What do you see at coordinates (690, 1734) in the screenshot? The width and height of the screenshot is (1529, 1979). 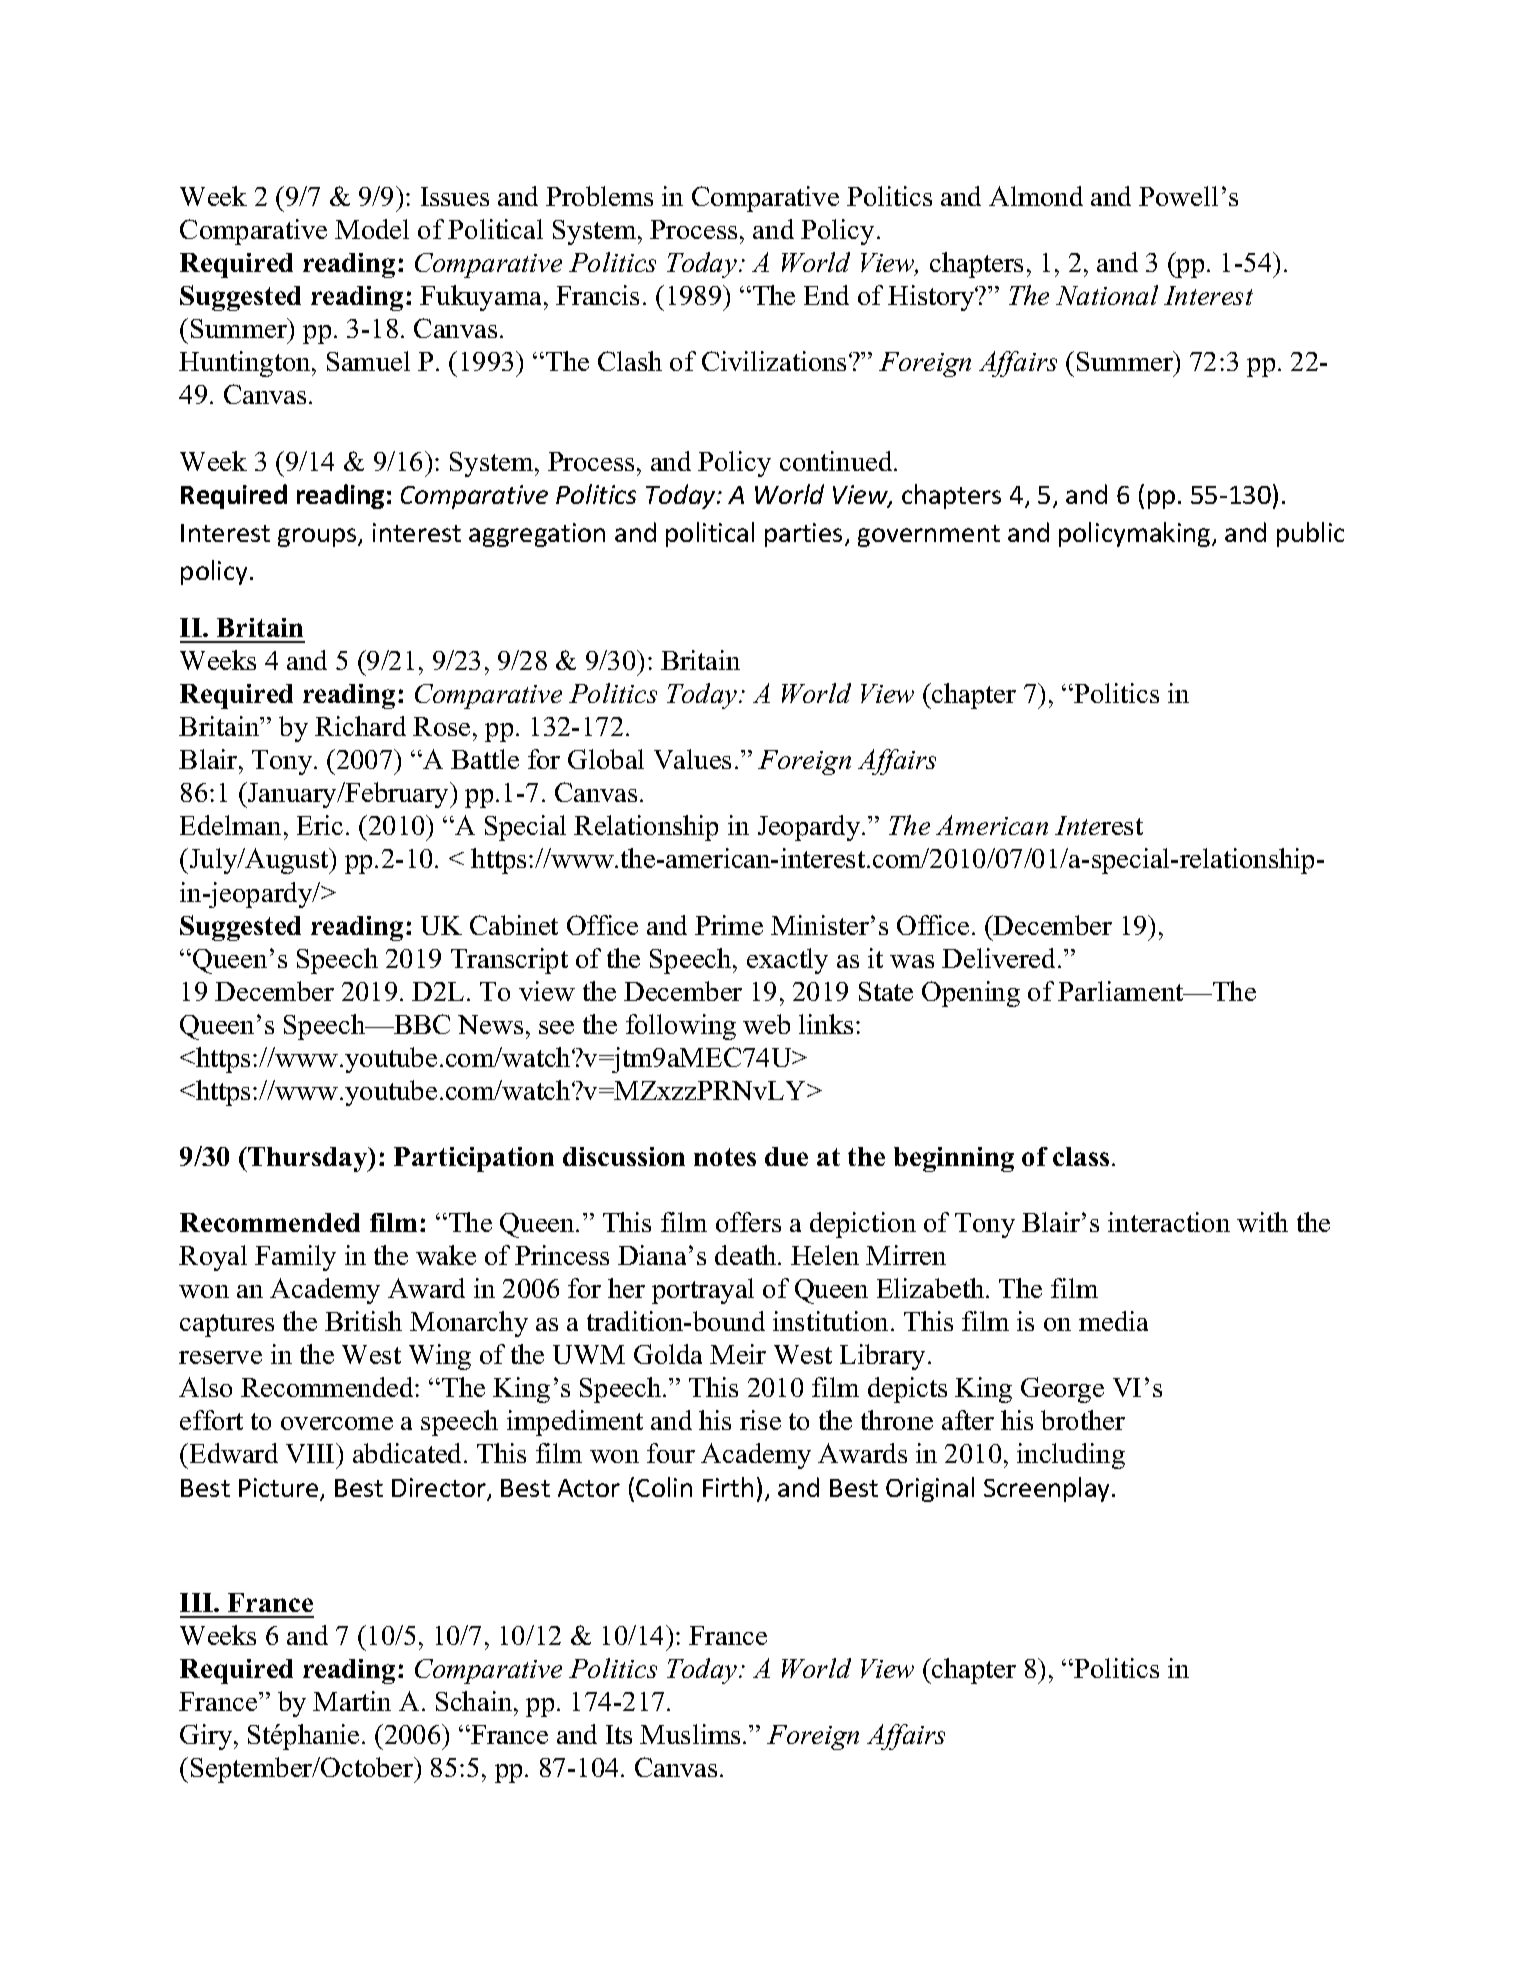 I see `Muslims` at bounding box center [690, 1734].
